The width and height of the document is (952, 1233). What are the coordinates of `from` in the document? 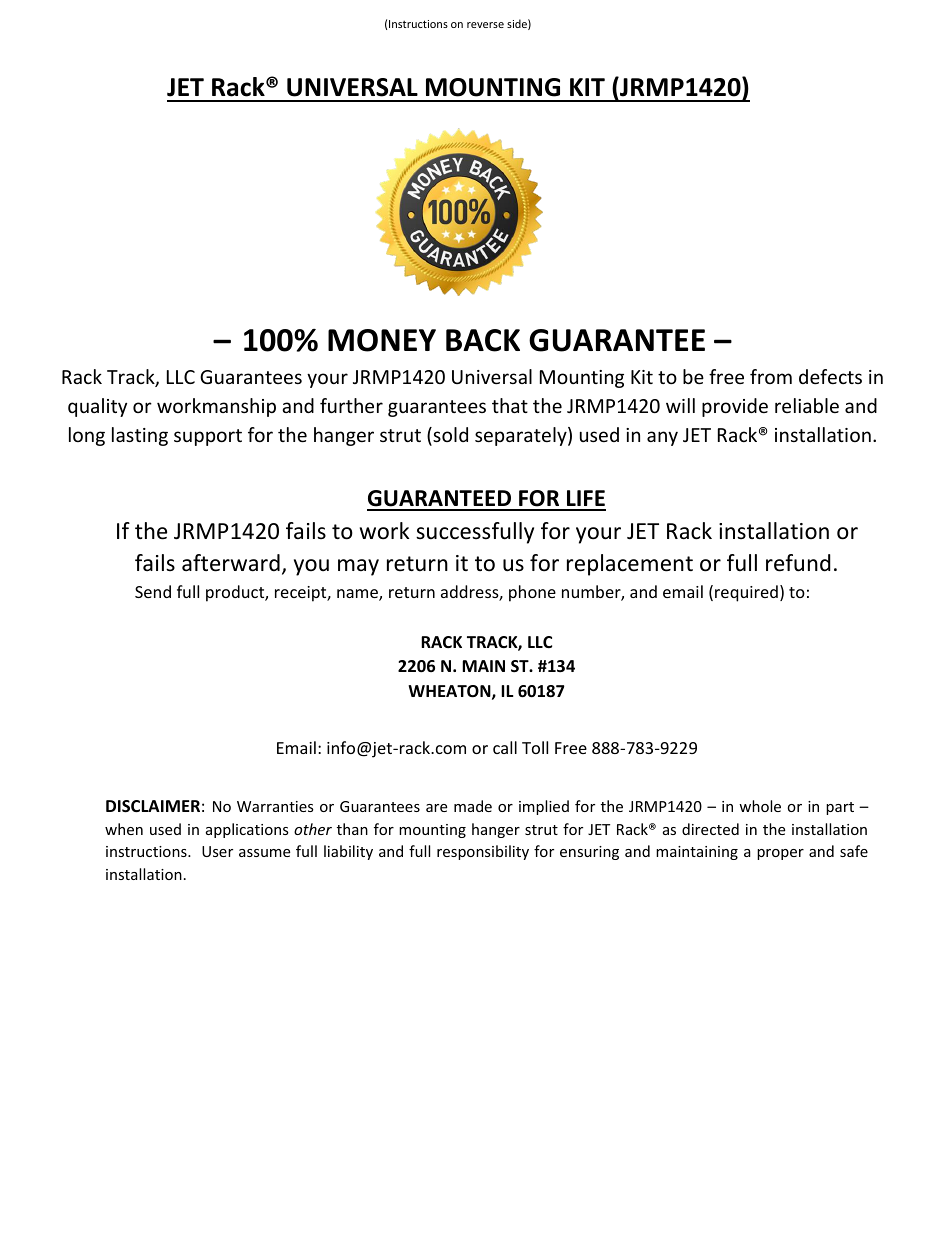 It's located at (771, 376).
